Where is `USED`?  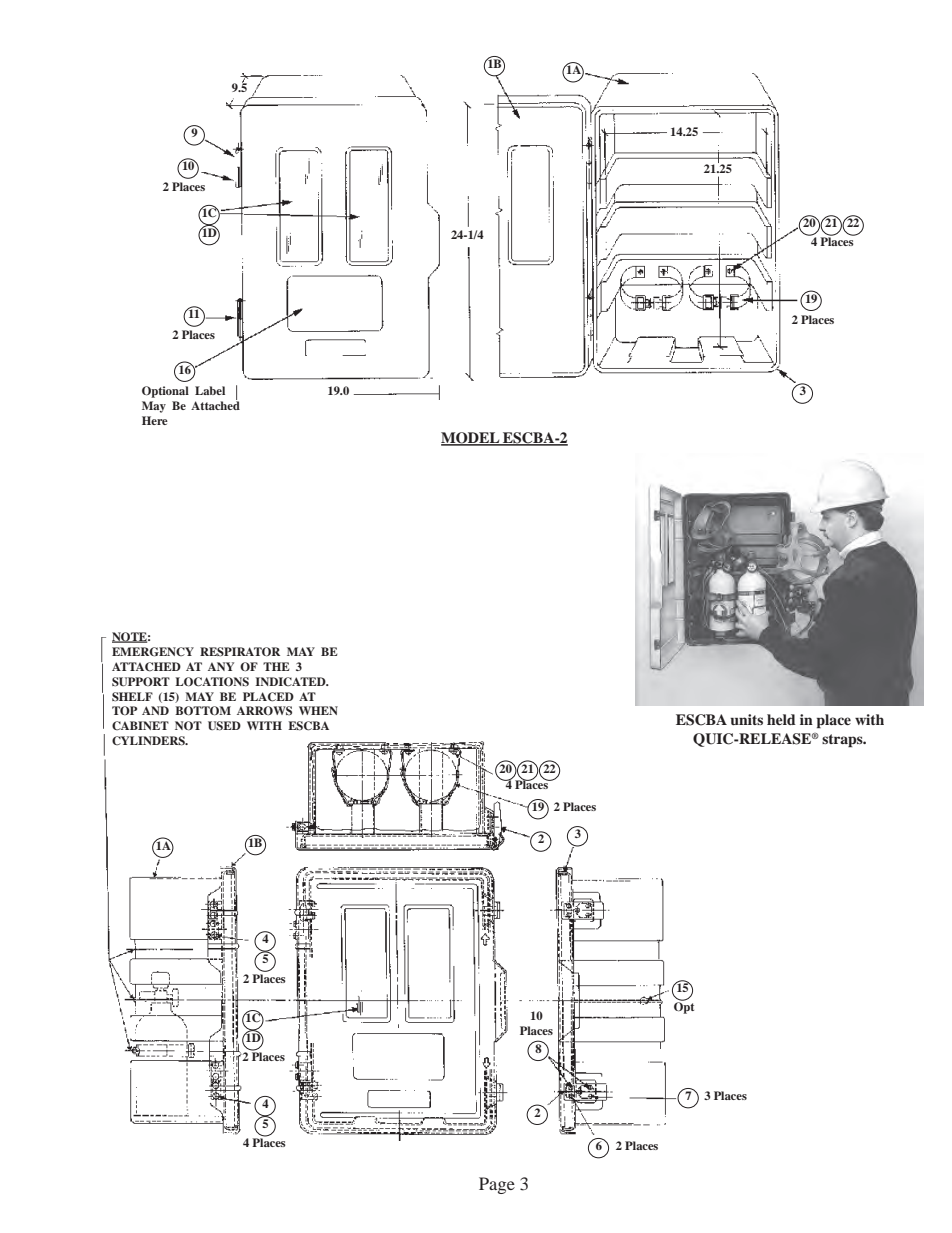 USED is located at coordinates (224, 726).
